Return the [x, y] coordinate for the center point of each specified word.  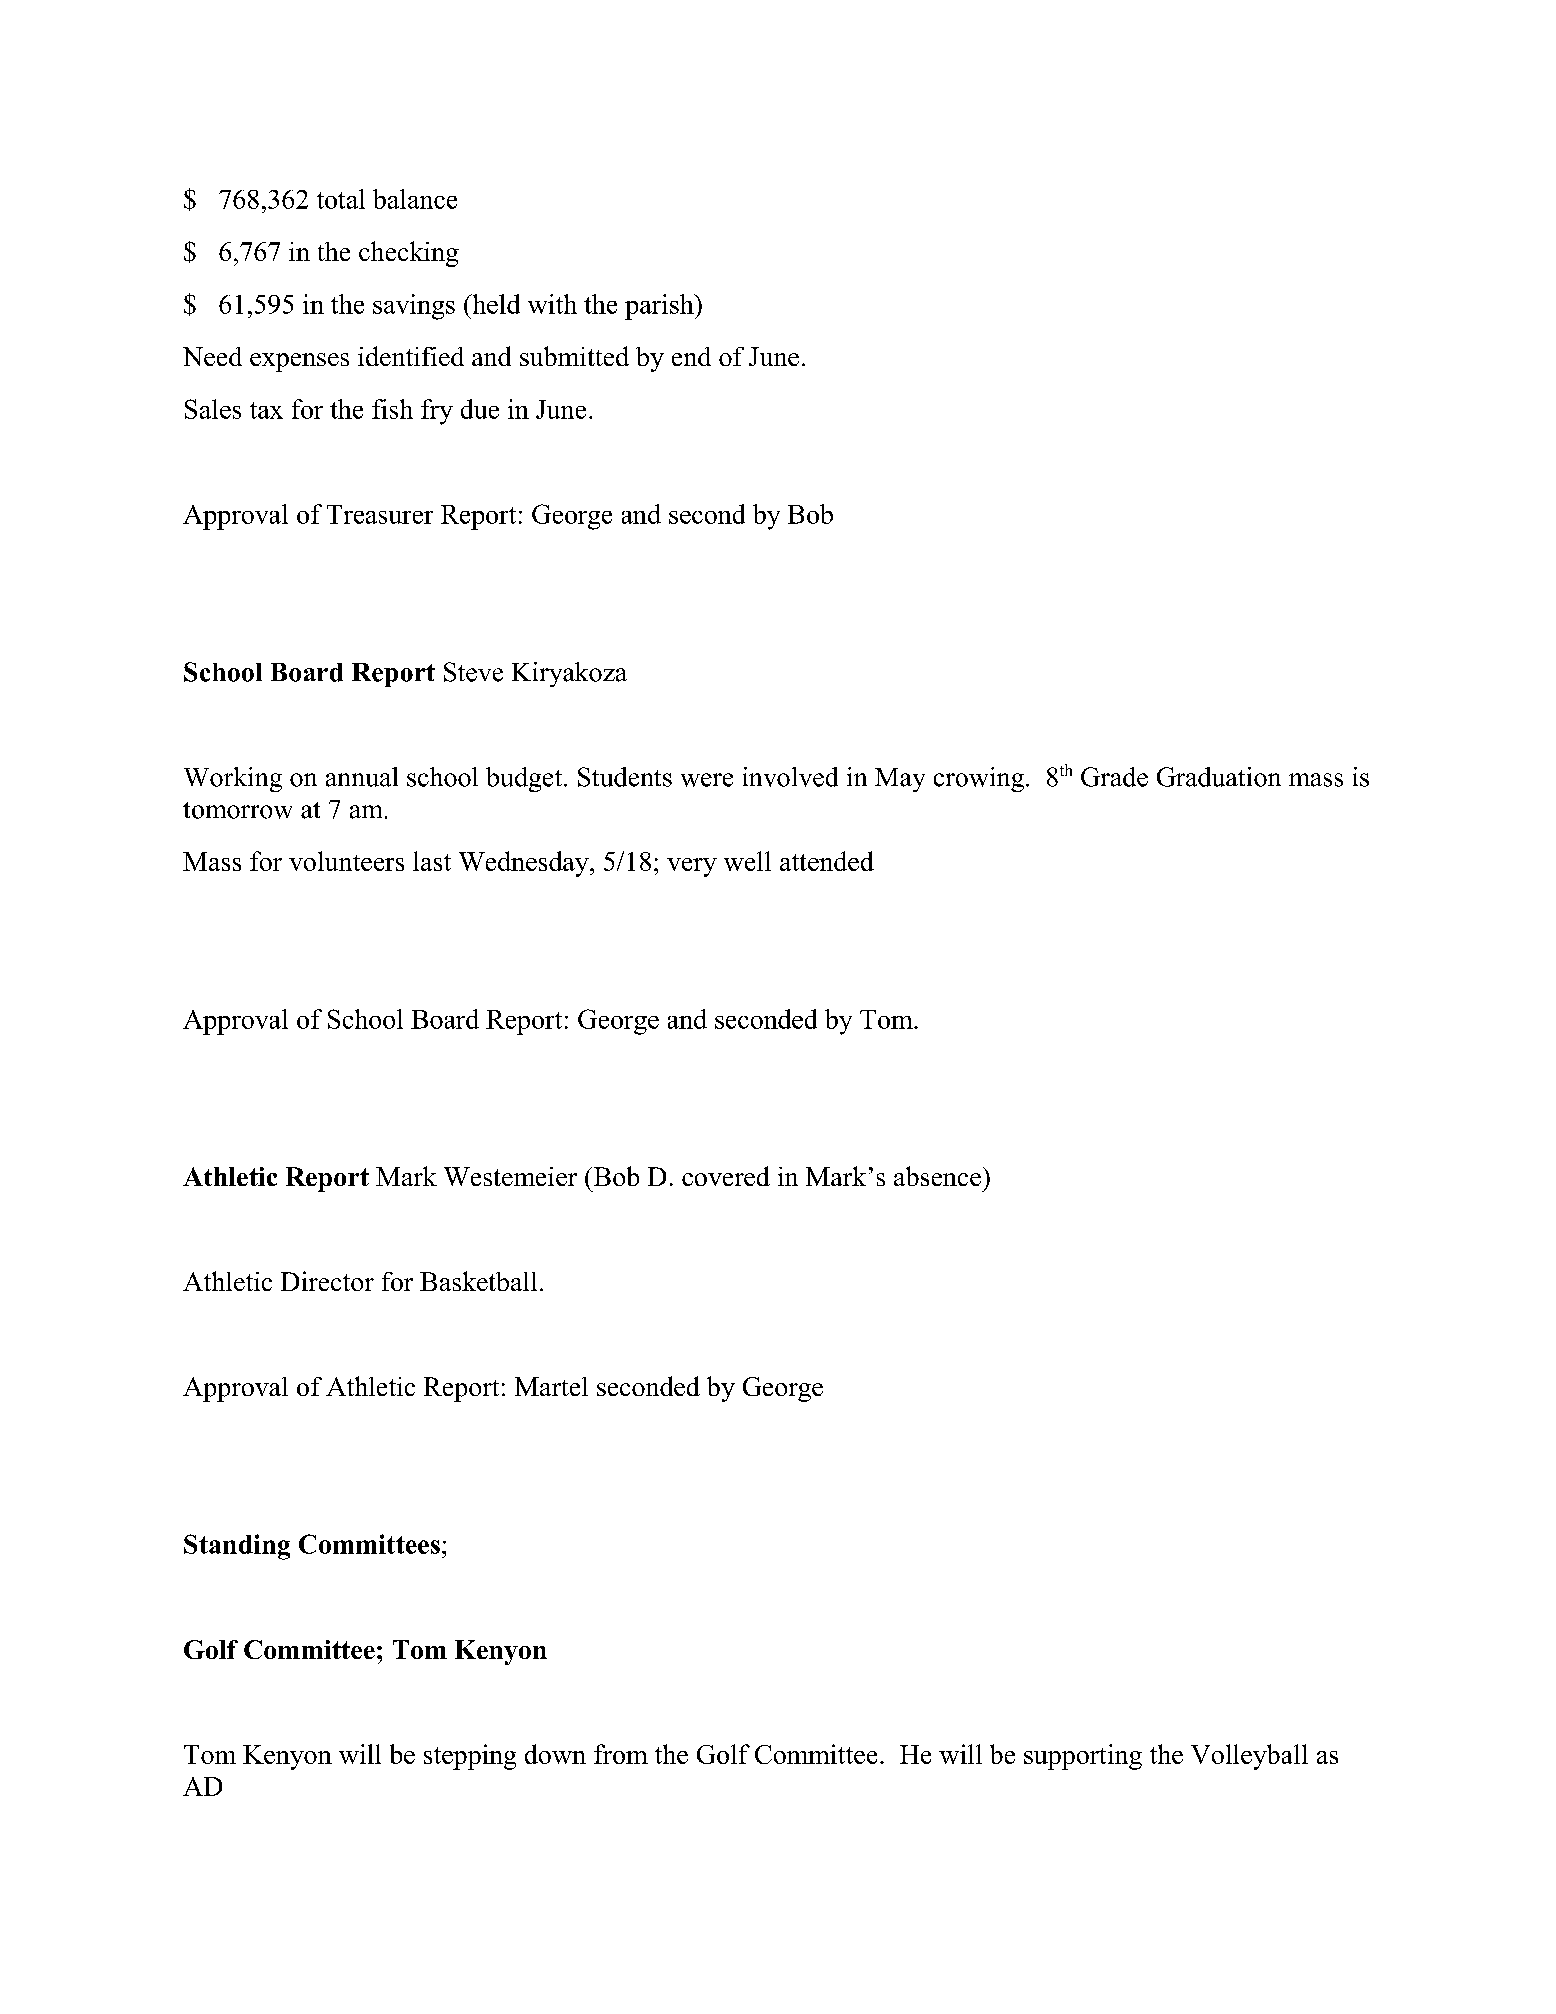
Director [327, 1281]
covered [726, 1176]
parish [660, 307]
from [621, 1754]
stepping [470, 1757]
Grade [1114, 777]
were [707, 780]
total [341, 199]
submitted [574, 356]
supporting [1083, 1757]
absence [937, 1176]
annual [362, 777]
